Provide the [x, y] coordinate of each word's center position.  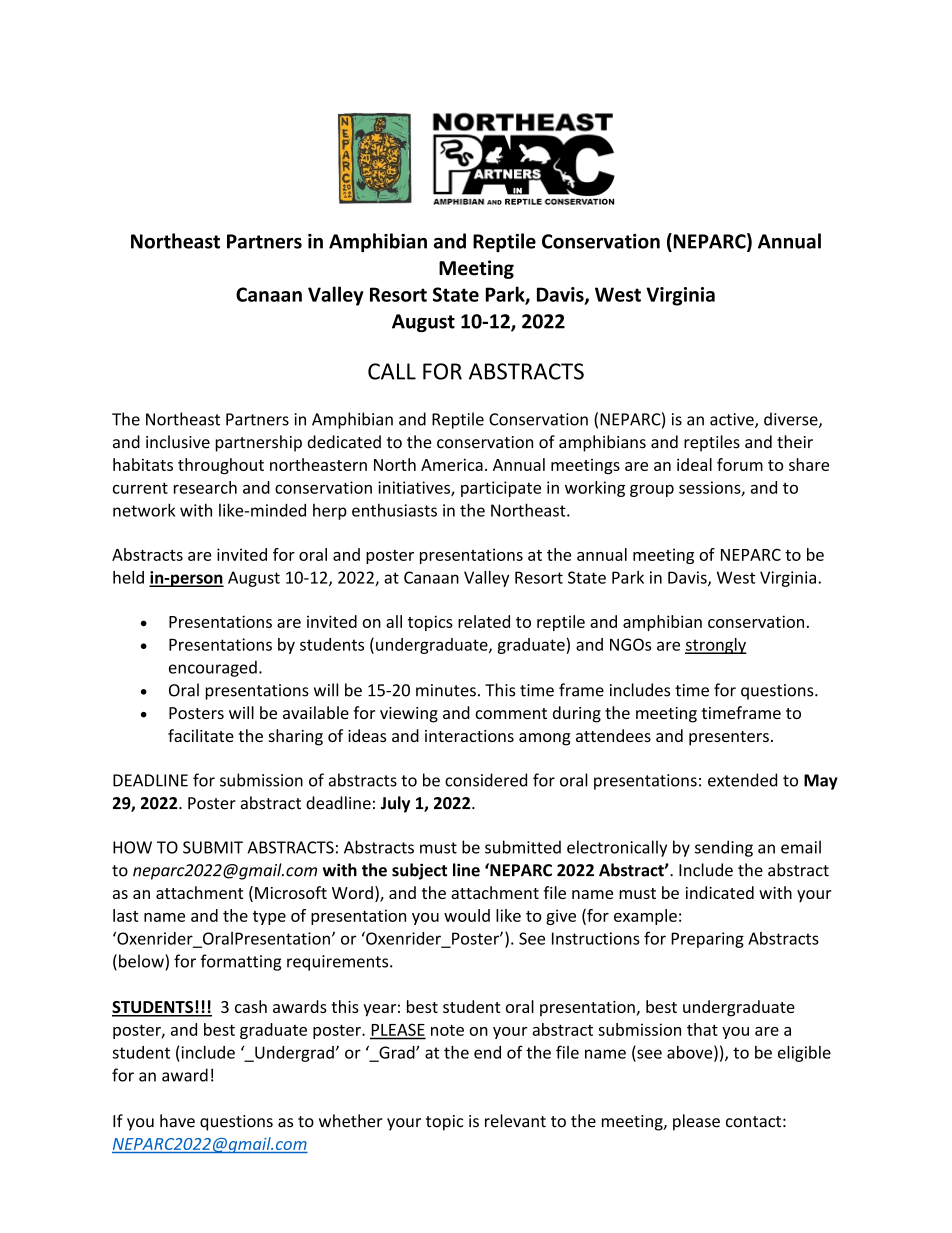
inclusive [178, 442]
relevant [515, 1121]
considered [486, 780]
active [733, 420]
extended [742, 780]
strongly [716, 646]
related [484, 621]
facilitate [201, 735]
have [177, 1121]
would [467, 915]
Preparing [707, 940]
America [452, 464]
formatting [241, 962]
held [128, 577]
